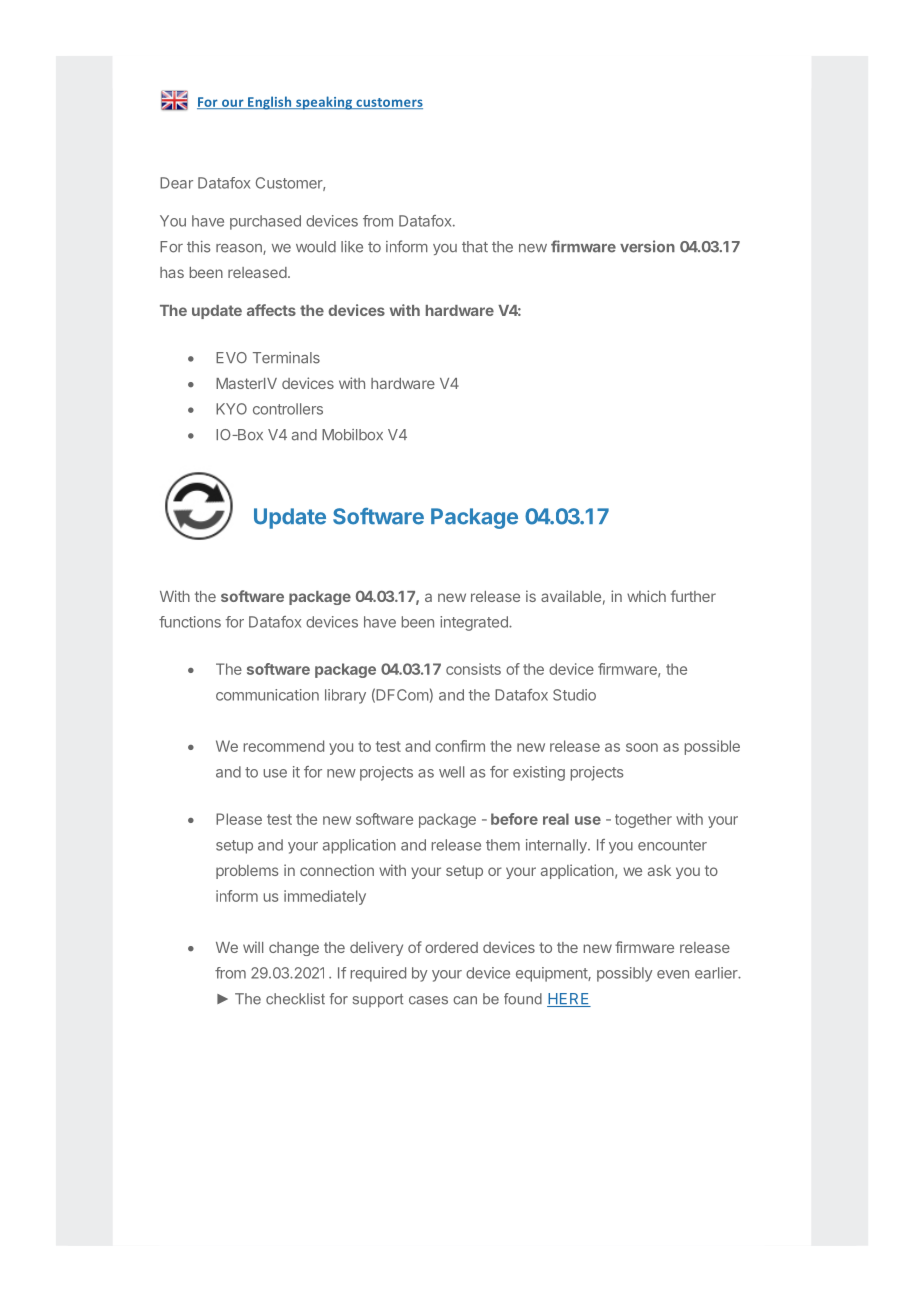 The image size is (924, 1308). I want to click on communication, so click(267, 695).
